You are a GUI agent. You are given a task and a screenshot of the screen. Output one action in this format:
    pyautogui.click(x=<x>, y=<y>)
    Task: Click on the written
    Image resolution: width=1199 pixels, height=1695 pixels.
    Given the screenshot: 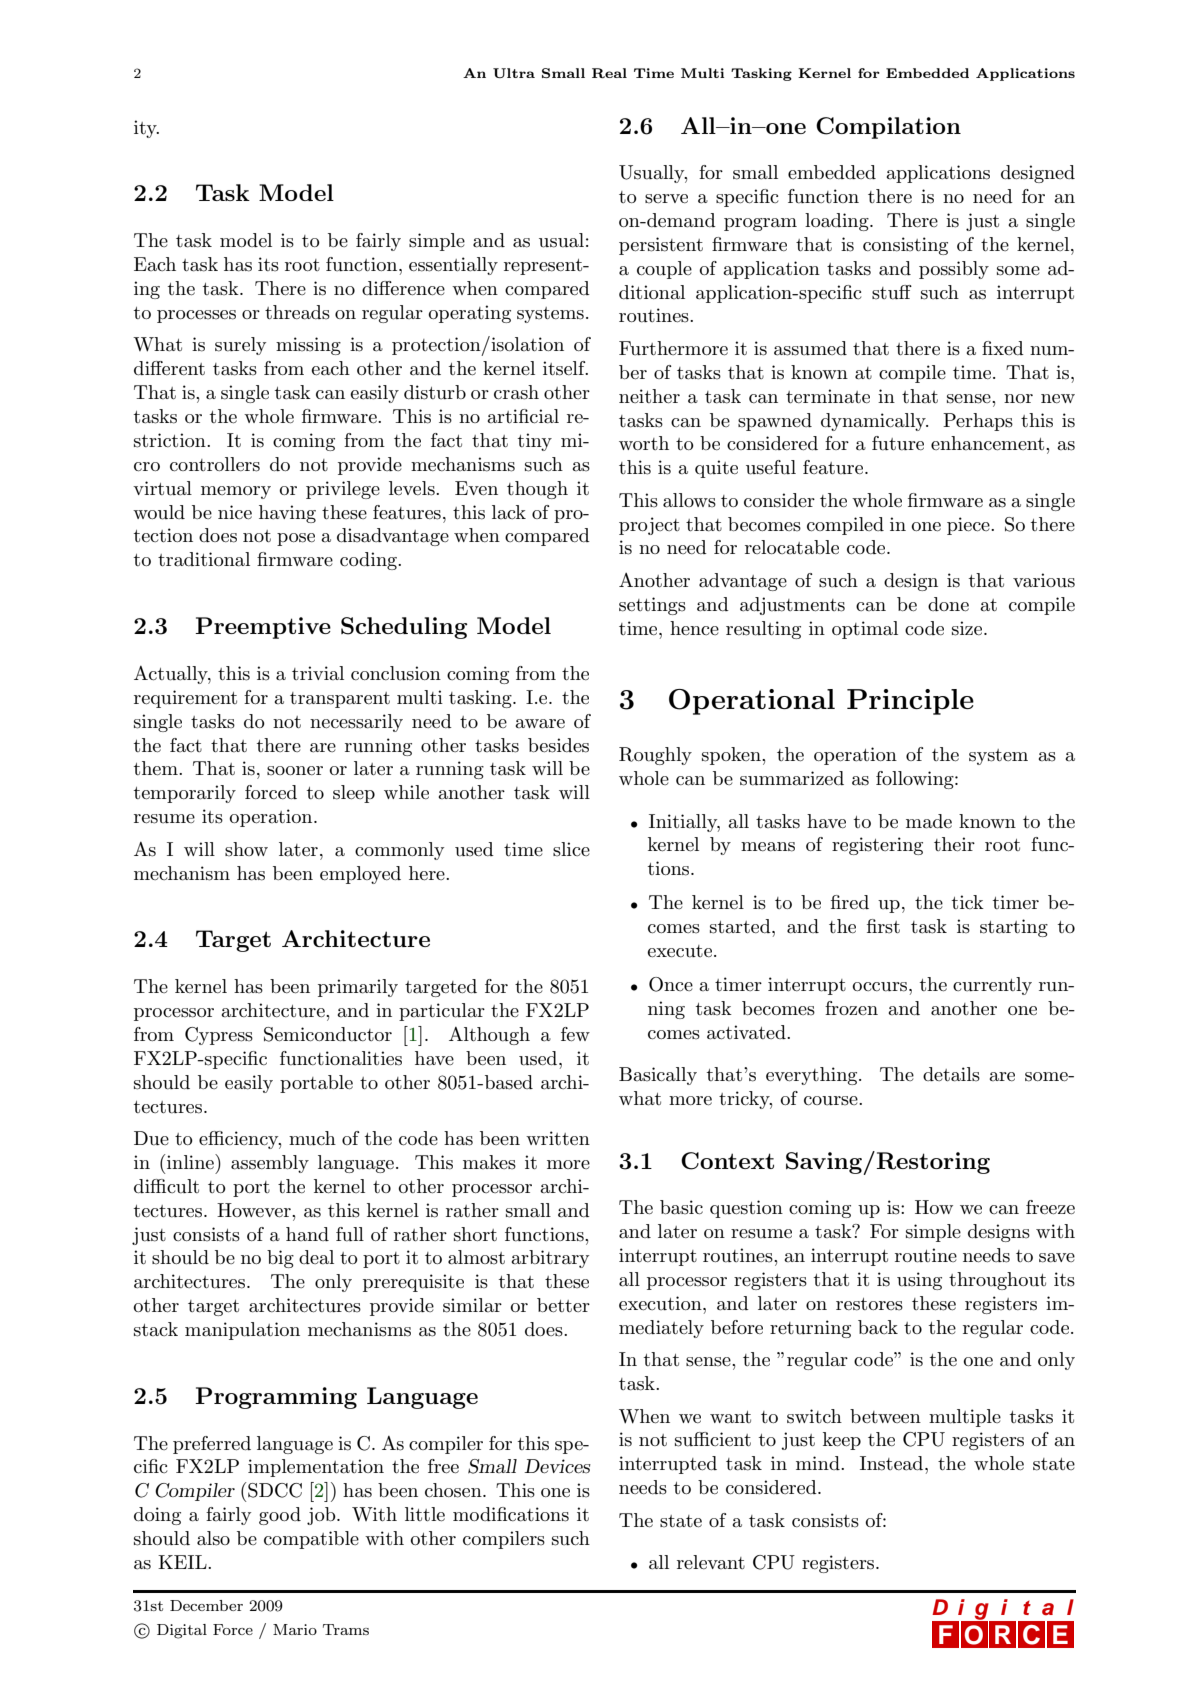 What is the action you would take?
    pyautogui.click(x=558, y=1138)
